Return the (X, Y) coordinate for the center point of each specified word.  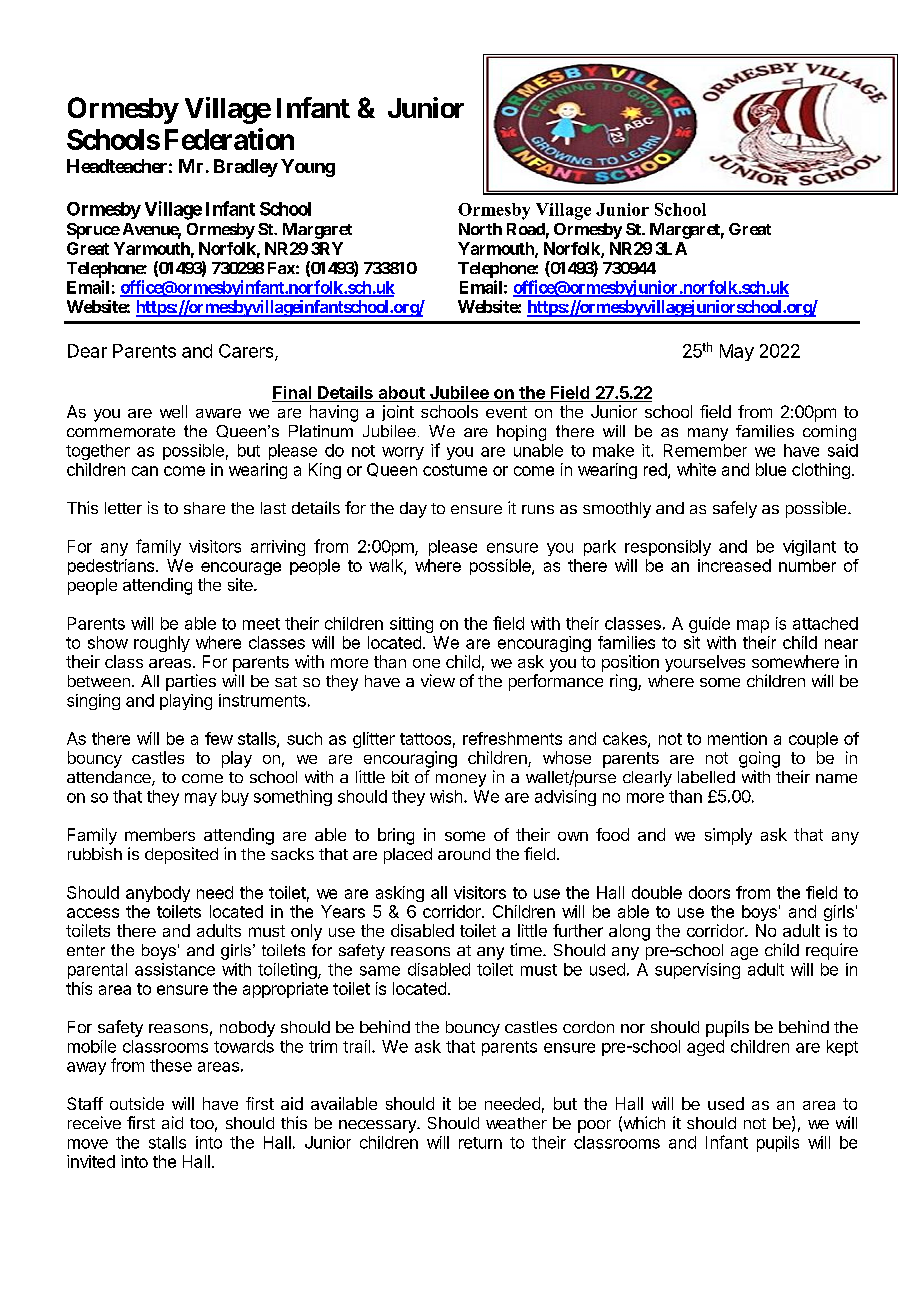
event (506, 412)
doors (709, 892)
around (464, 854)
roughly (162, 644)
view (438, 680)
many (708, 434)
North (480, 229)
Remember (705, 450)
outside (137, 1103)
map (753, 626)
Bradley (246, 168)
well (173, 411)
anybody (158, 894)
